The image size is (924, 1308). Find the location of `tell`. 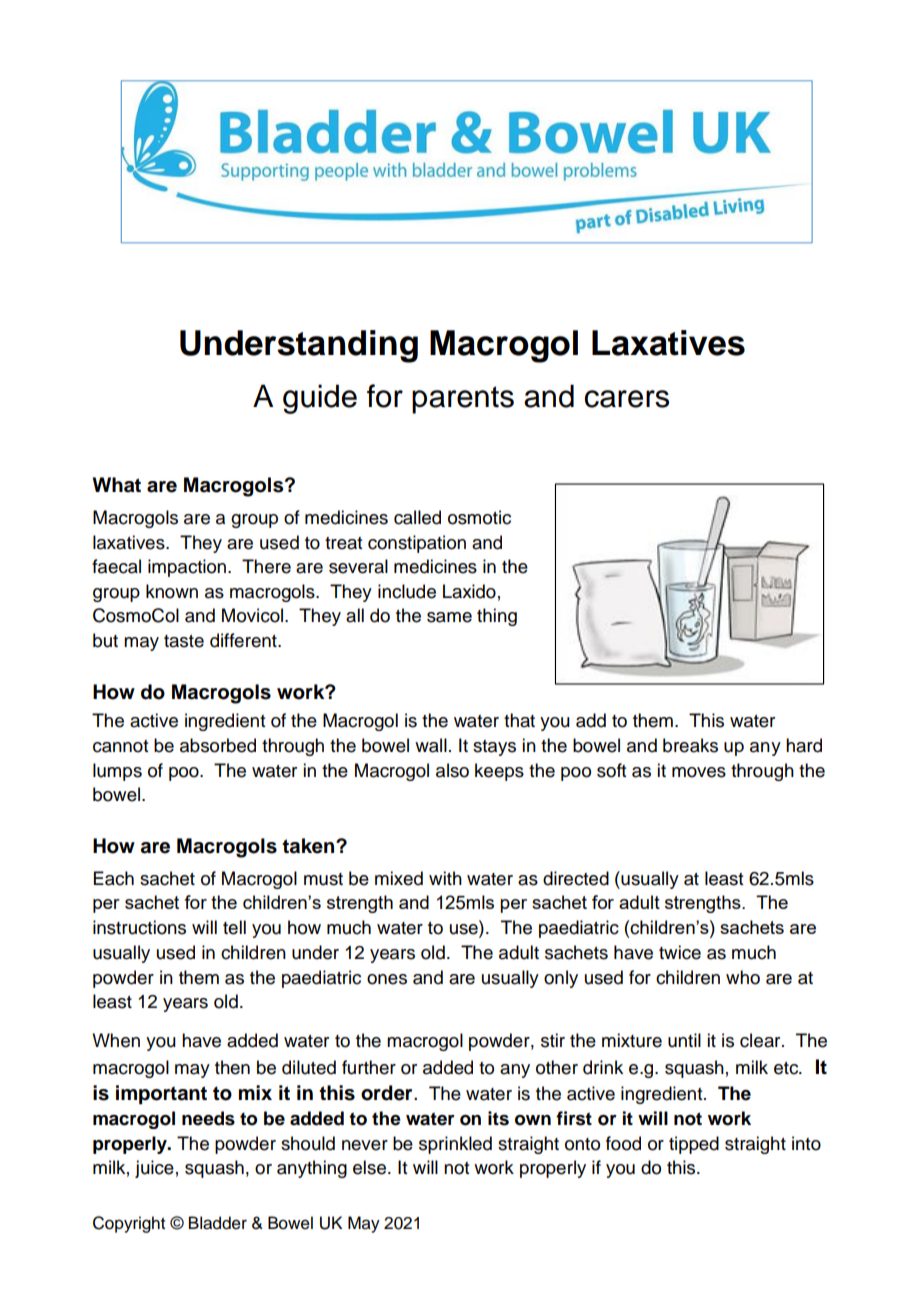

tell is located at coordinates (234, 927).
